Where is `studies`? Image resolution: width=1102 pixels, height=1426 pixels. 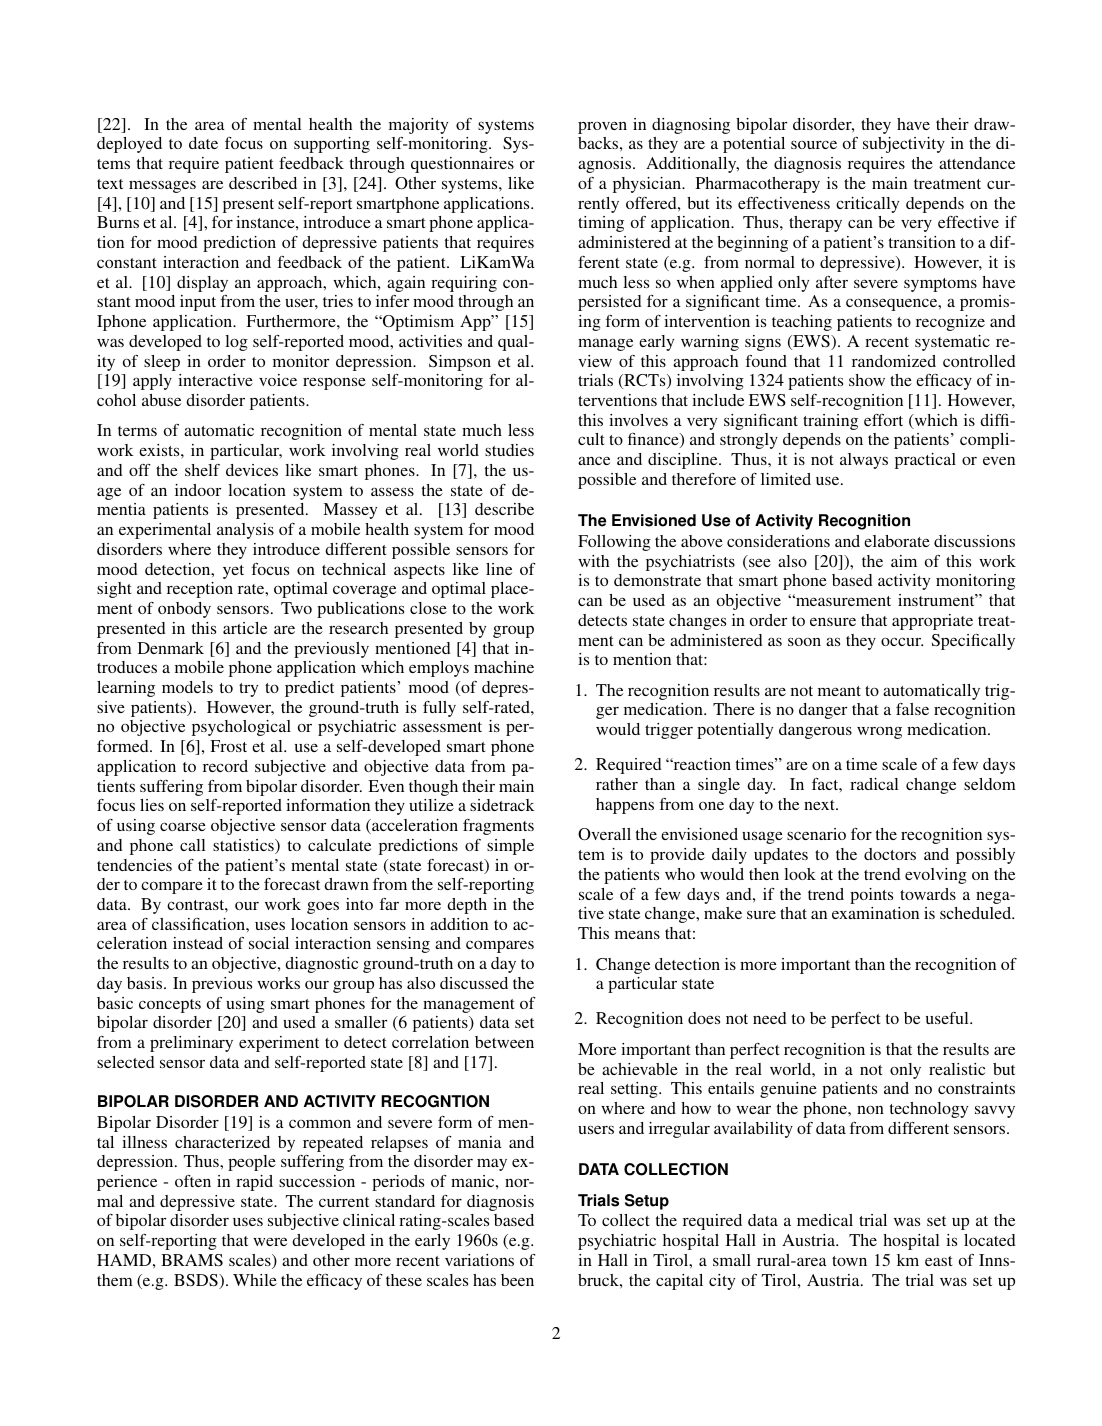
studies is located at coordinates (509, 450).
